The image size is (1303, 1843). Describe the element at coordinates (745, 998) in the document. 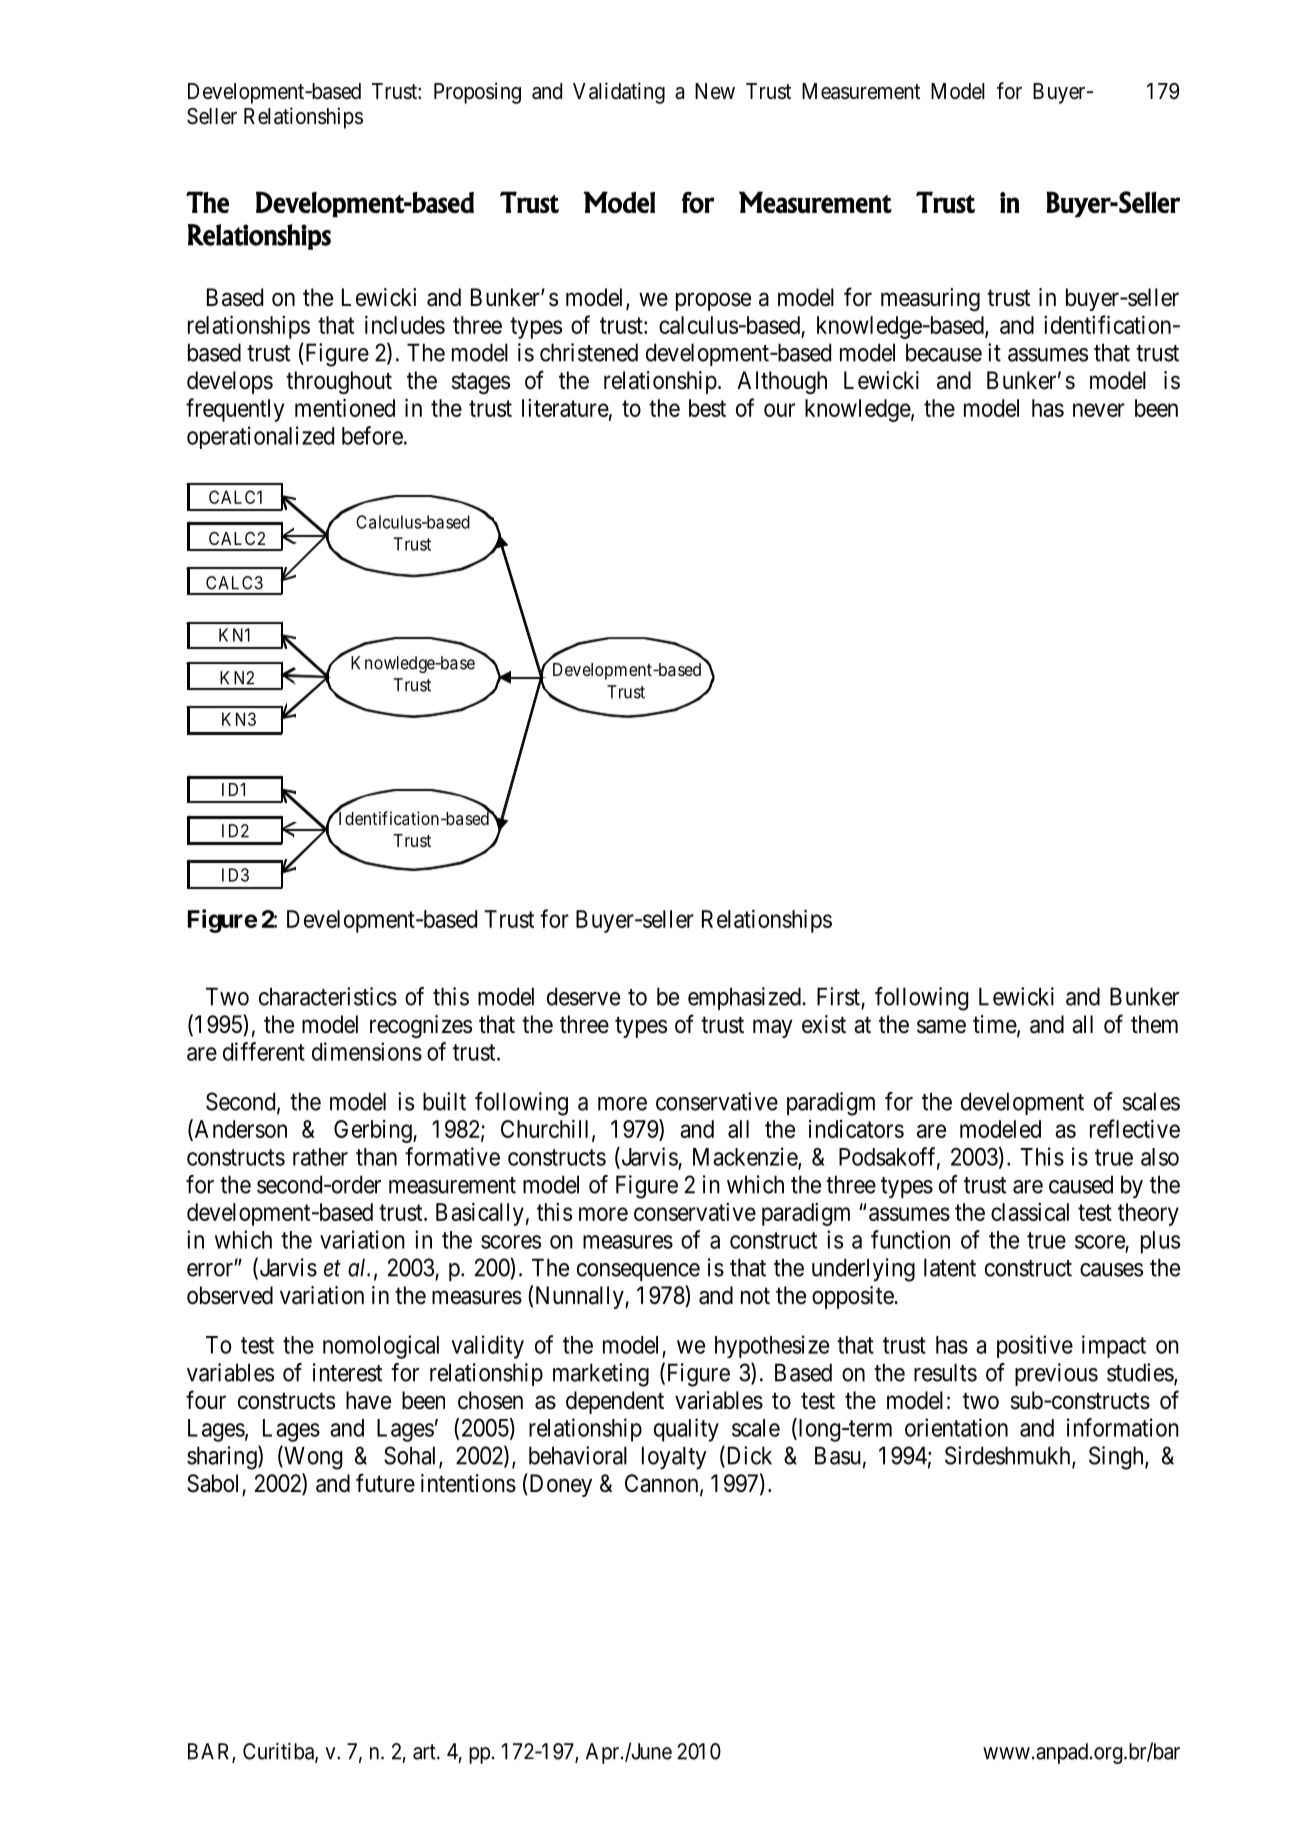

I see `emphasized` at that location.
